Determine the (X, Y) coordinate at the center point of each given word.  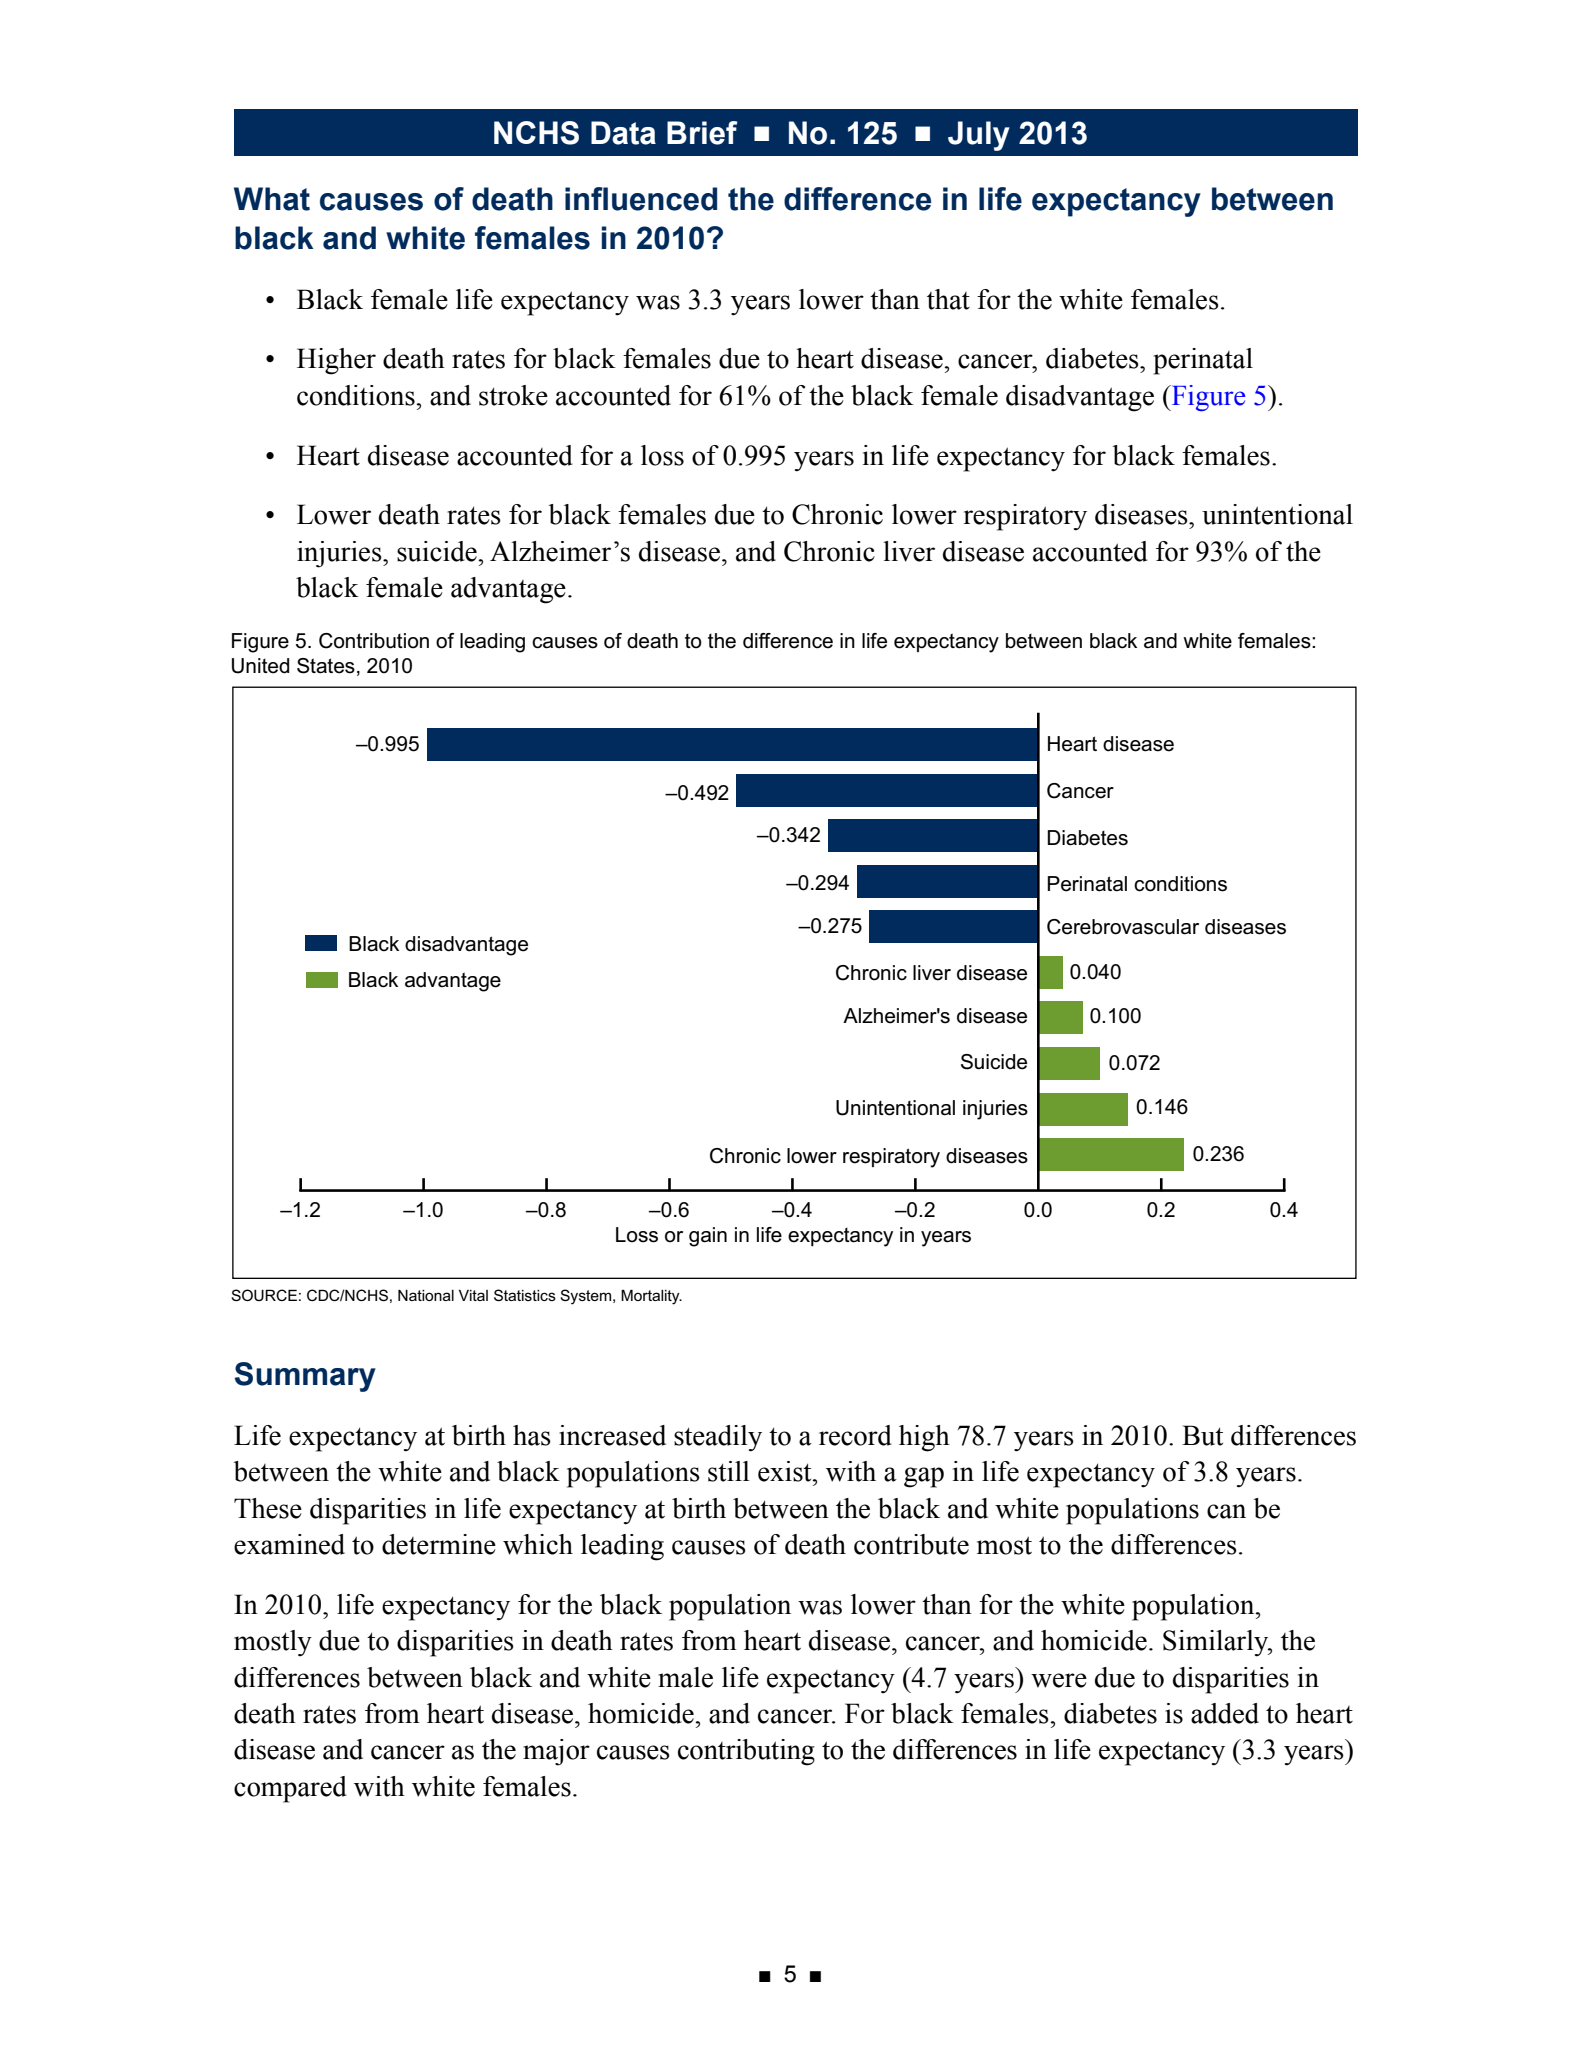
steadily (718, 1438)
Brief (702, 133)
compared (290, 1789)
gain (708, 1237)
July (979, 136)
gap (924, 1477)
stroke (513, 395)
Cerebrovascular (1123, 927)
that (948, 299)
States (326, 666)
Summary (305, 1377)
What (272, 199)
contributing (746, 1752)
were (1059, 1680)
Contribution (374, 641)
